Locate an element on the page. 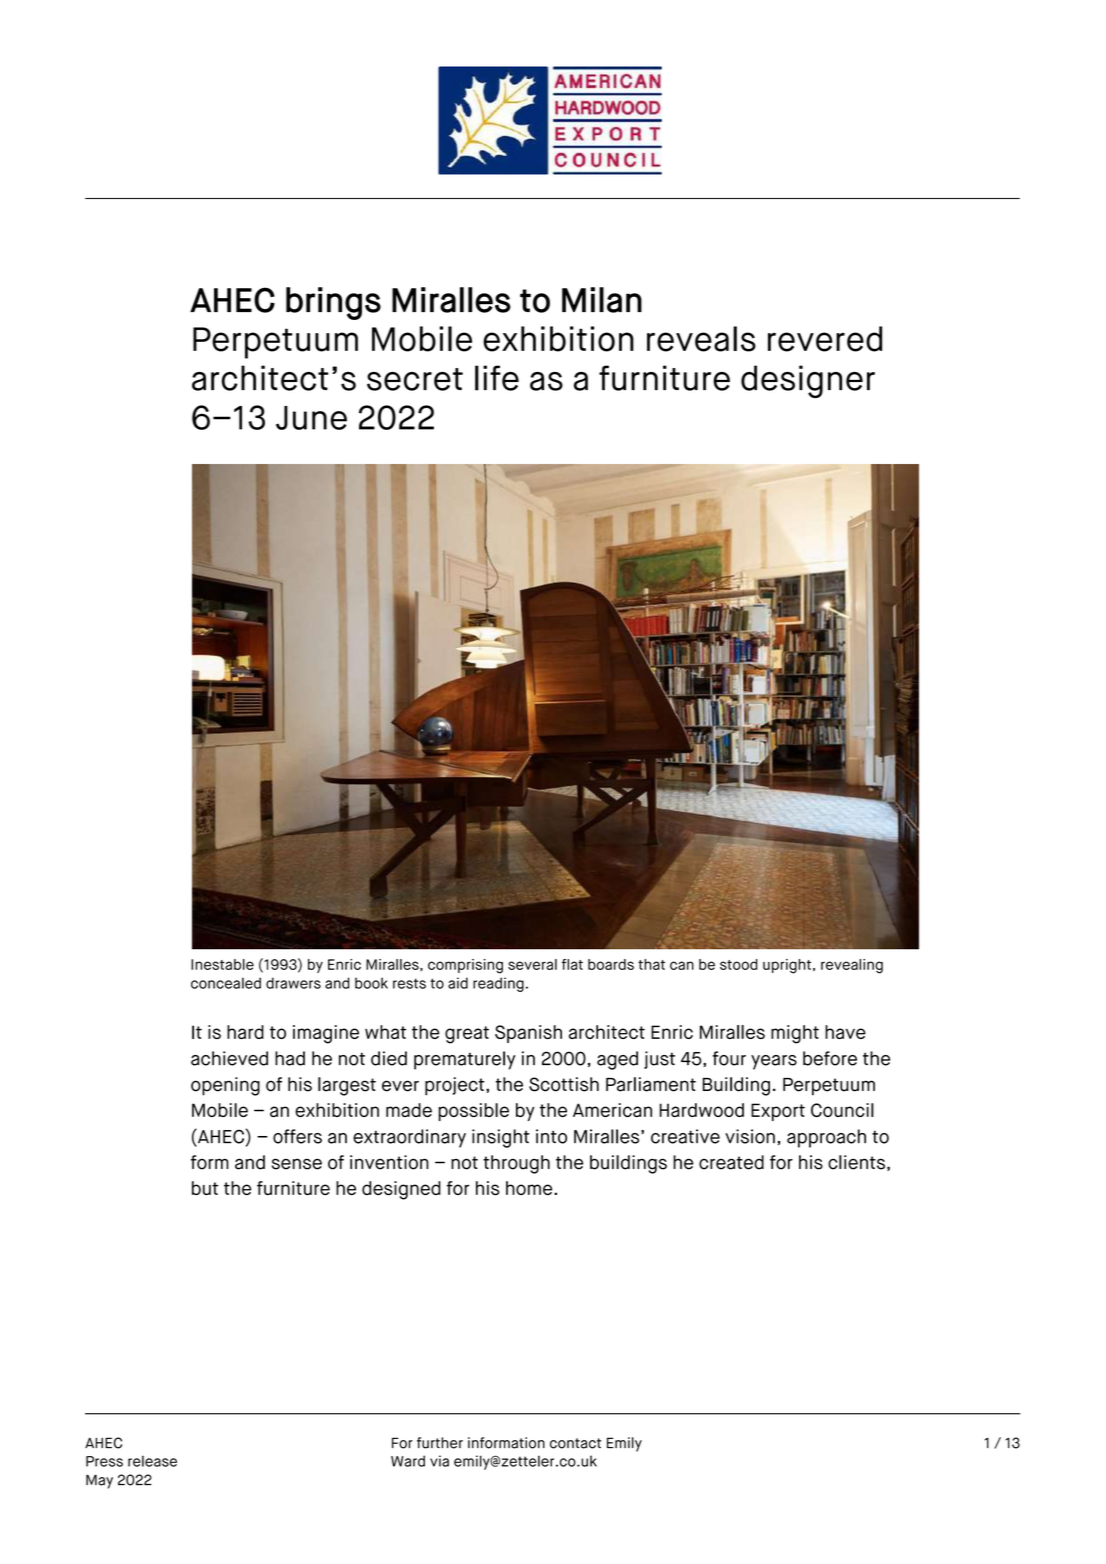 This image has width=1106, height=1564. stood is located at coordinates (739, 964).
